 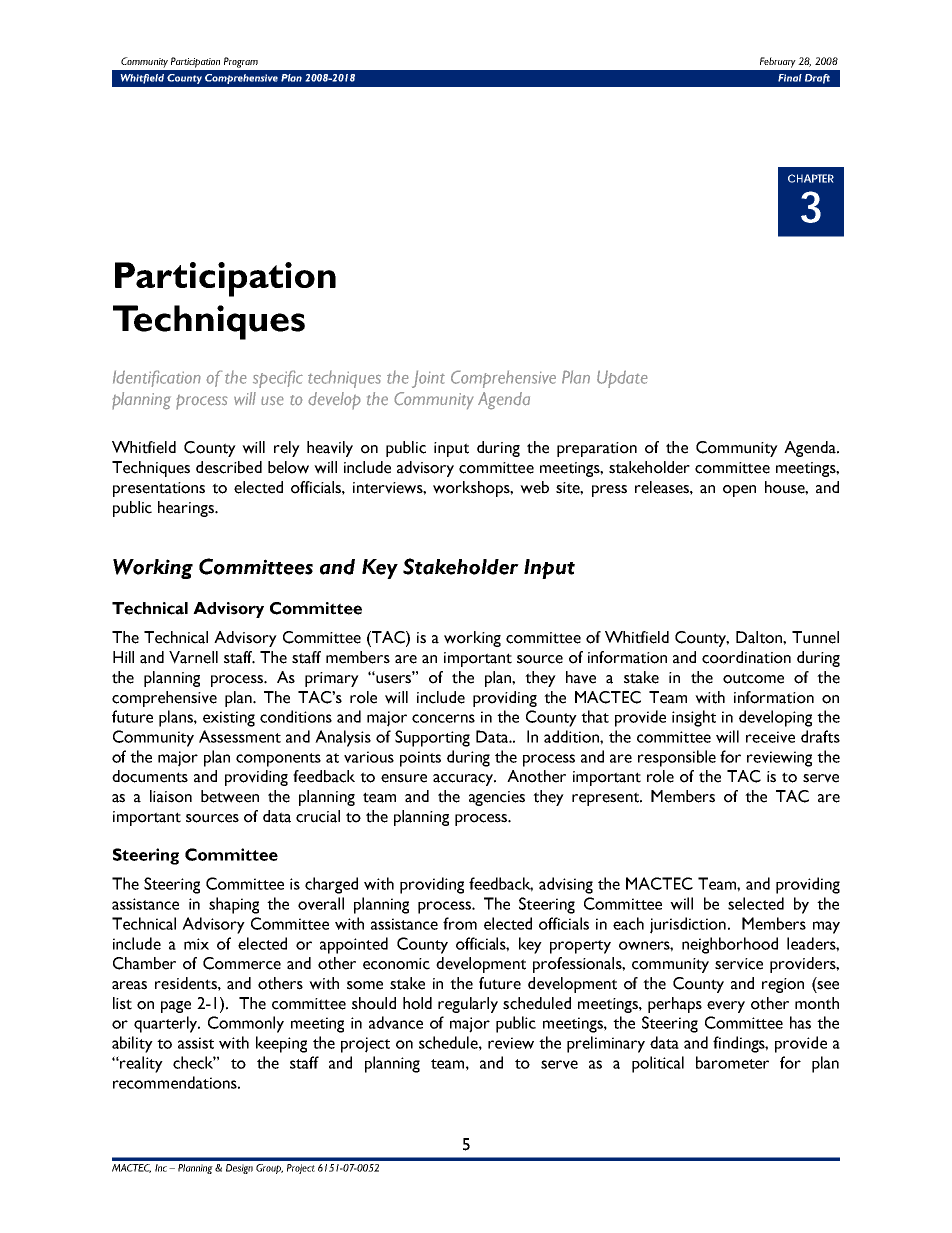 I want to click on Hill, so click(x=123, y=657).
